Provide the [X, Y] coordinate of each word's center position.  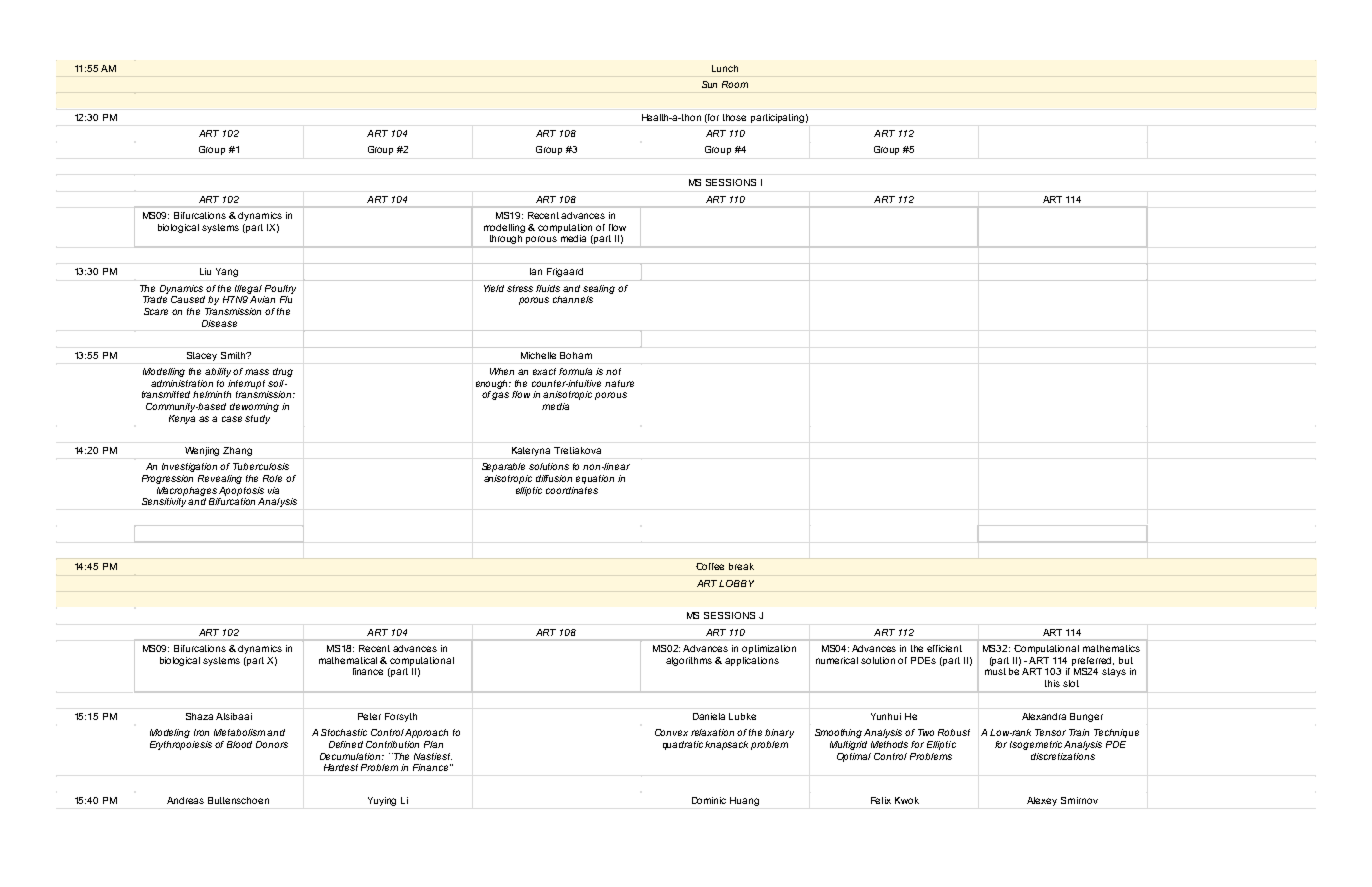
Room [735, 84]
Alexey [1042, 801]
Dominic [709, 800]
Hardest [341, 767]
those [734, 117]
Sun [709, 84]
